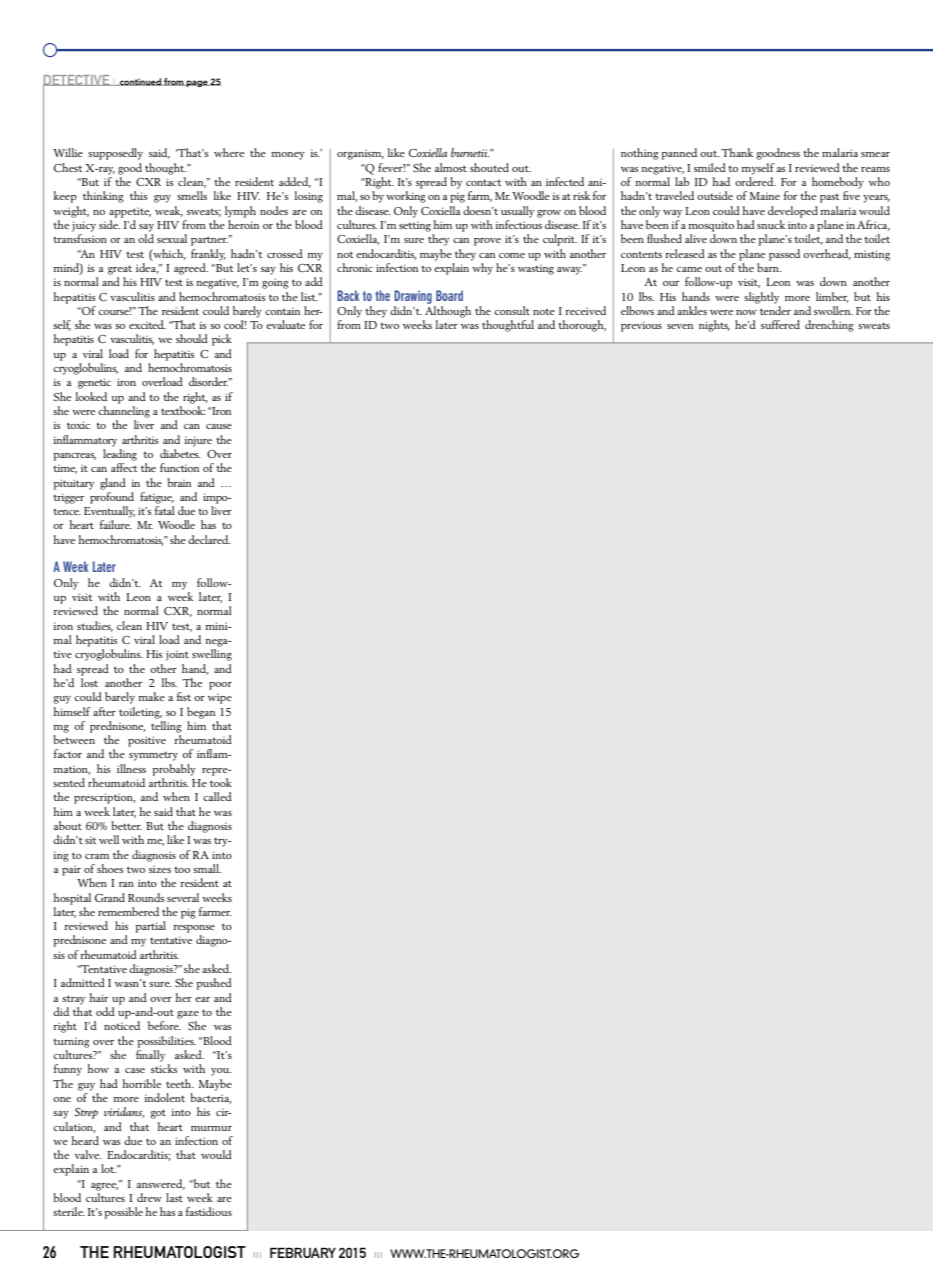 The image size is (933, 1288). Describe the element at coordinates (737, 152) in the document. I see `Thank` at that location.
